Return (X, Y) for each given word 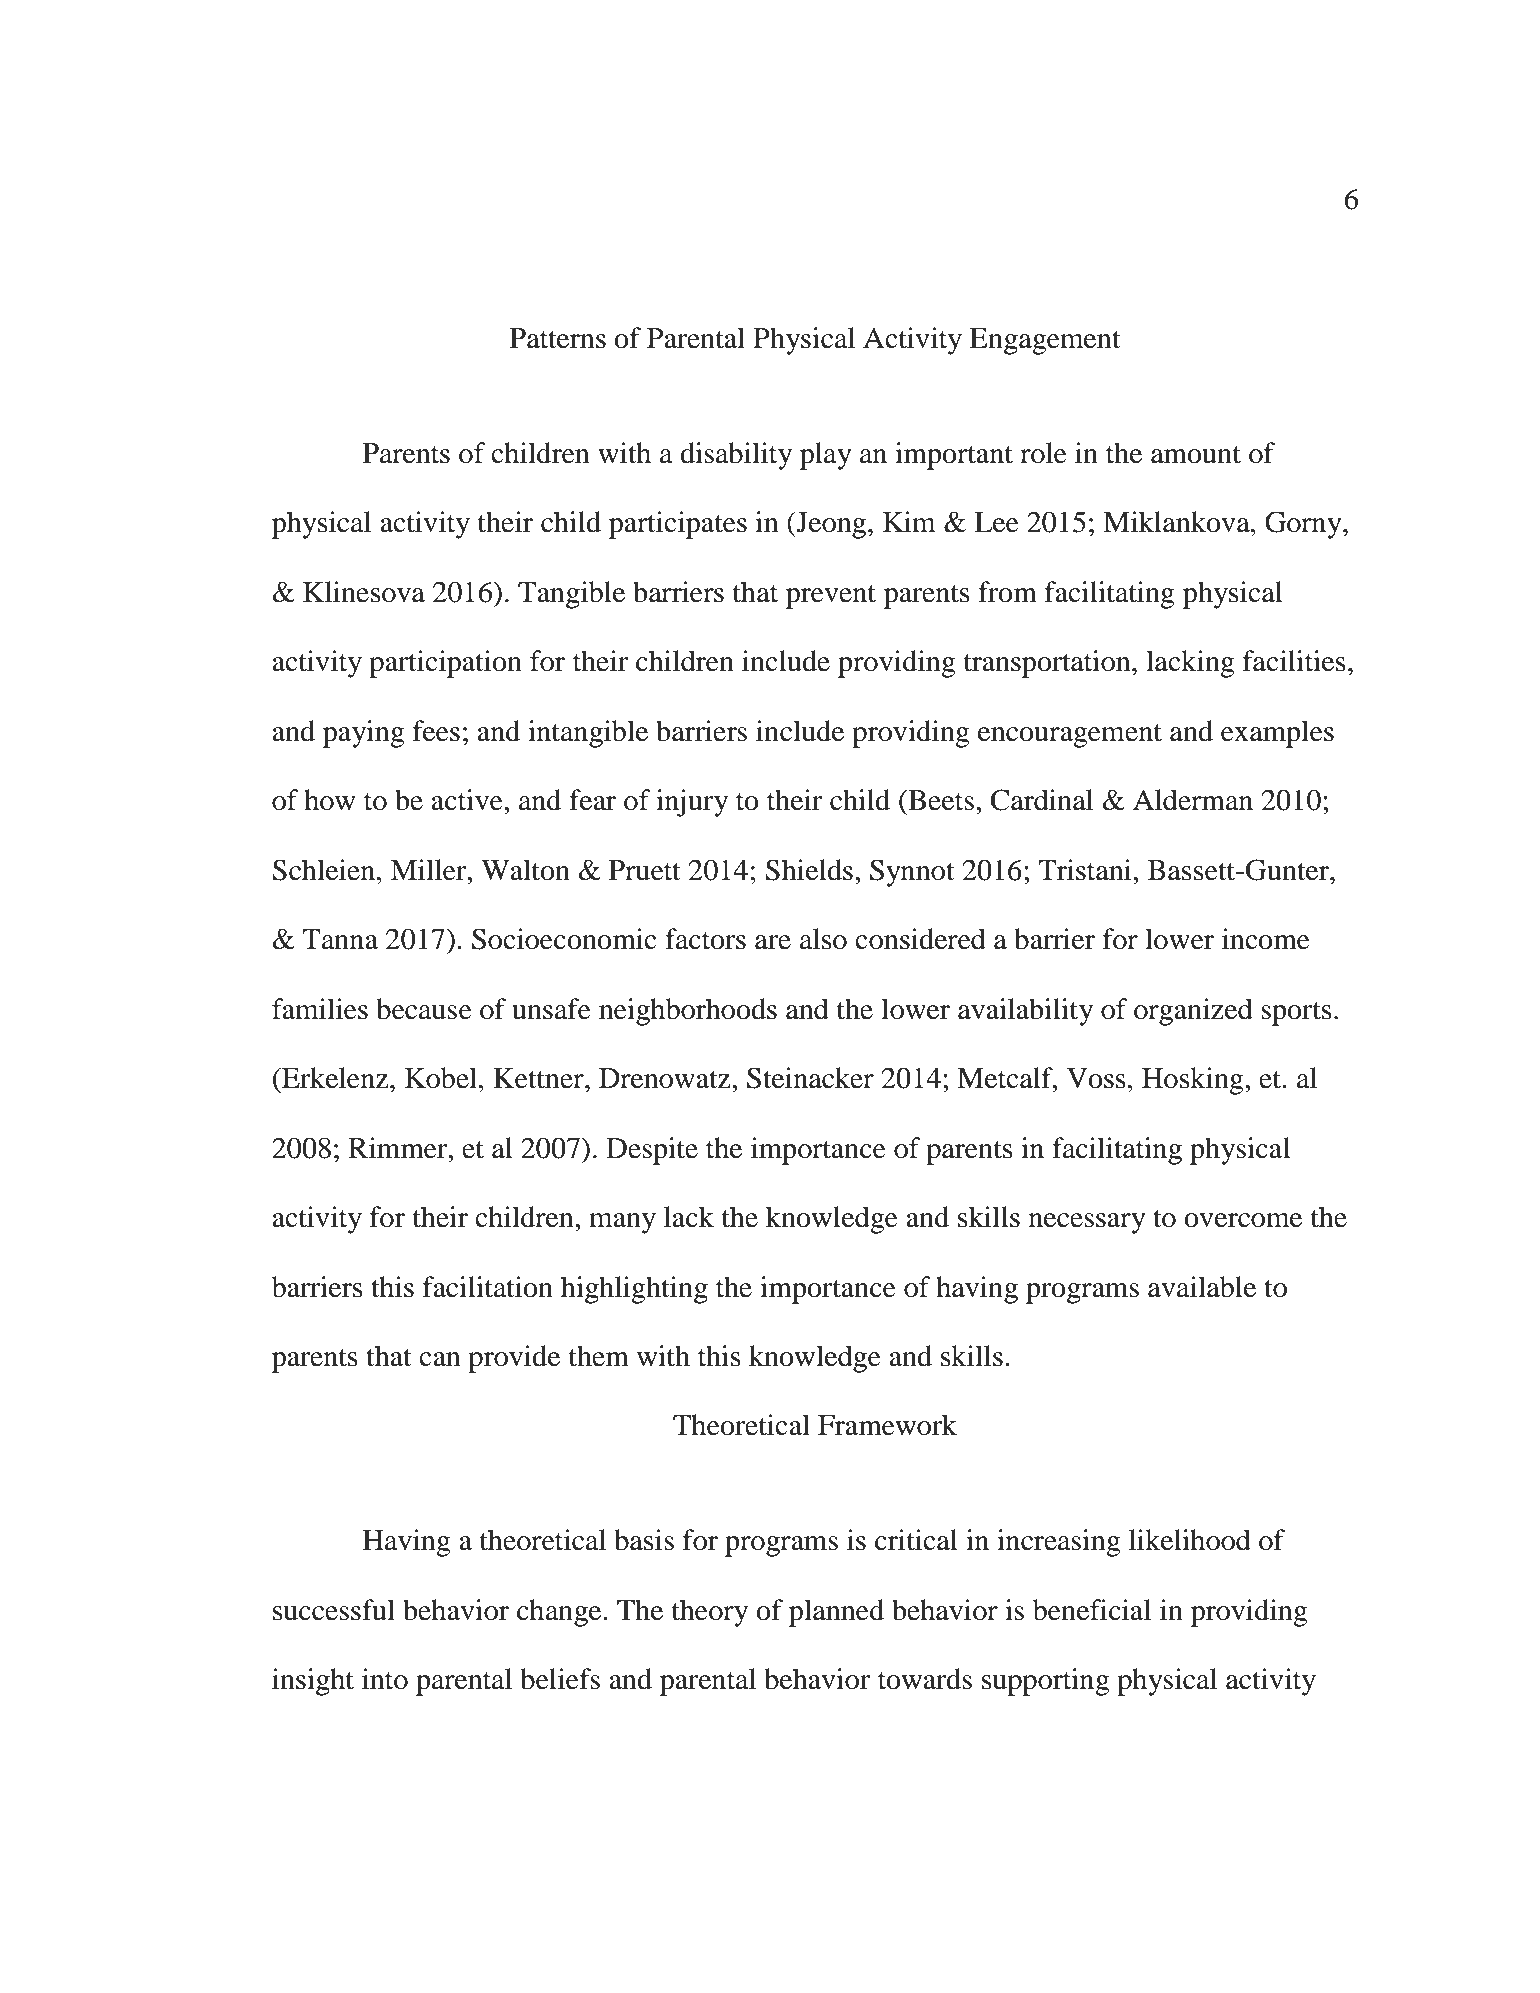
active (468, 800)
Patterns (558, 338)
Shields (809, 870)
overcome (1243, 1220)
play (826, 456)
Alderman (1193, 800)
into (385, 1679)
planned (836, 1613)
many (622, 1223)
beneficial (1092, 1610)
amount (1196, 455)
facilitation (488, 1287)
